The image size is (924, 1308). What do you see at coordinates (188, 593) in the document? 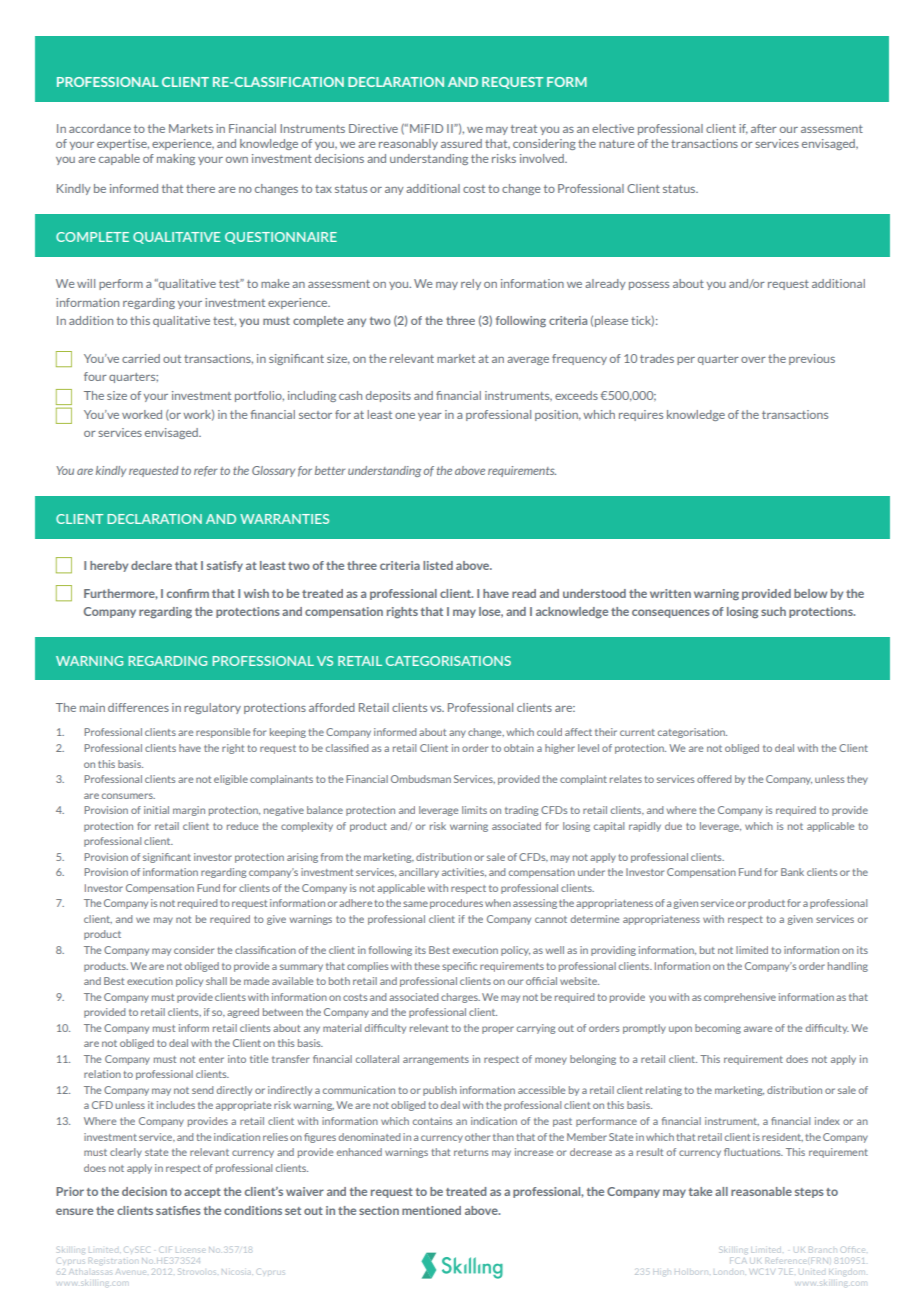
I see `confirm` at bounding box center [188, 593].
